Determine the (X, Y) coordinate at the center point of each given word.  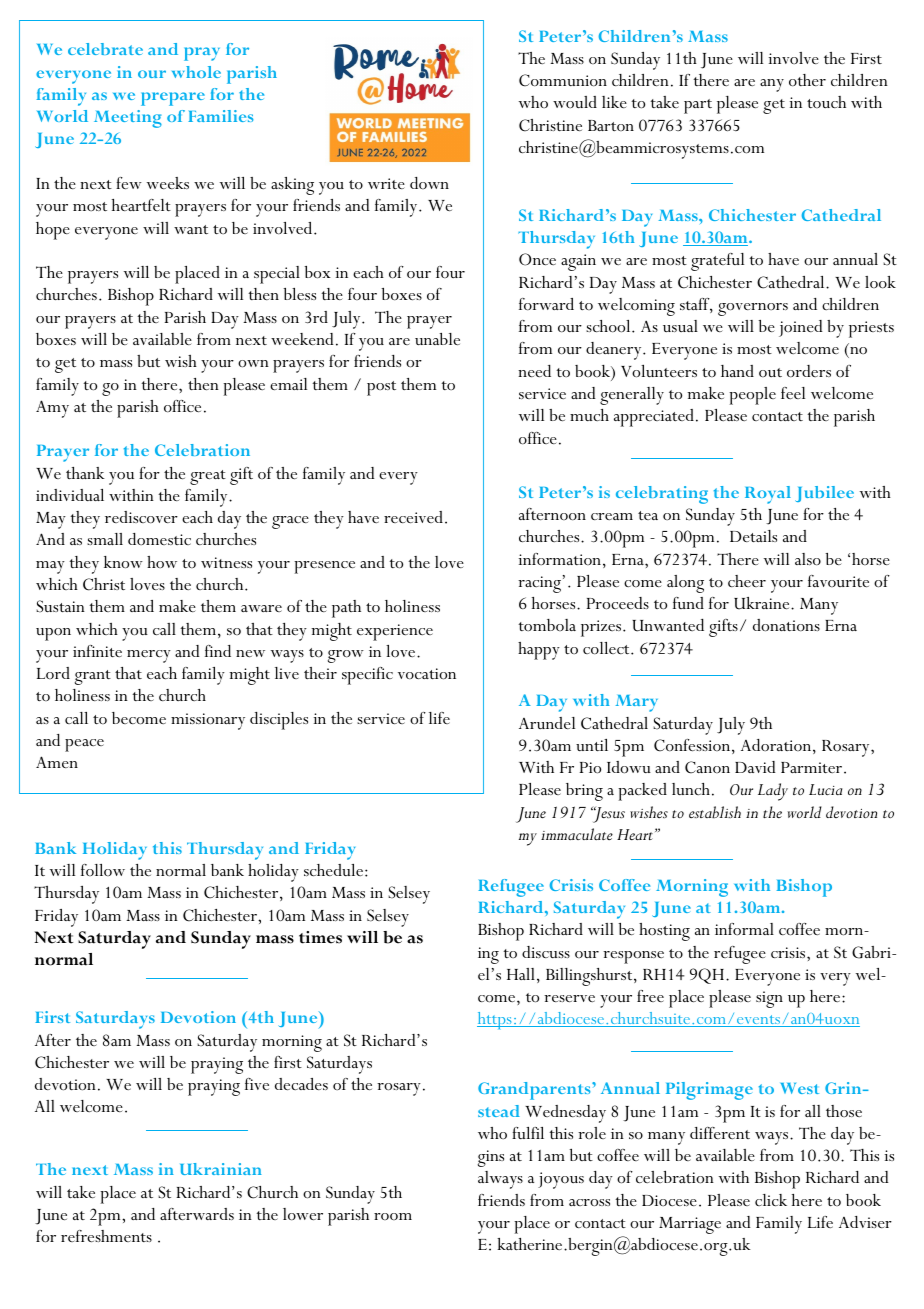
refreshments (106, 1236)
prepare (173, 99)
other (807, 80)
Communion (563, 80)
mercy (149, 656)
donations (786, 625)
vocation (427, 674)
